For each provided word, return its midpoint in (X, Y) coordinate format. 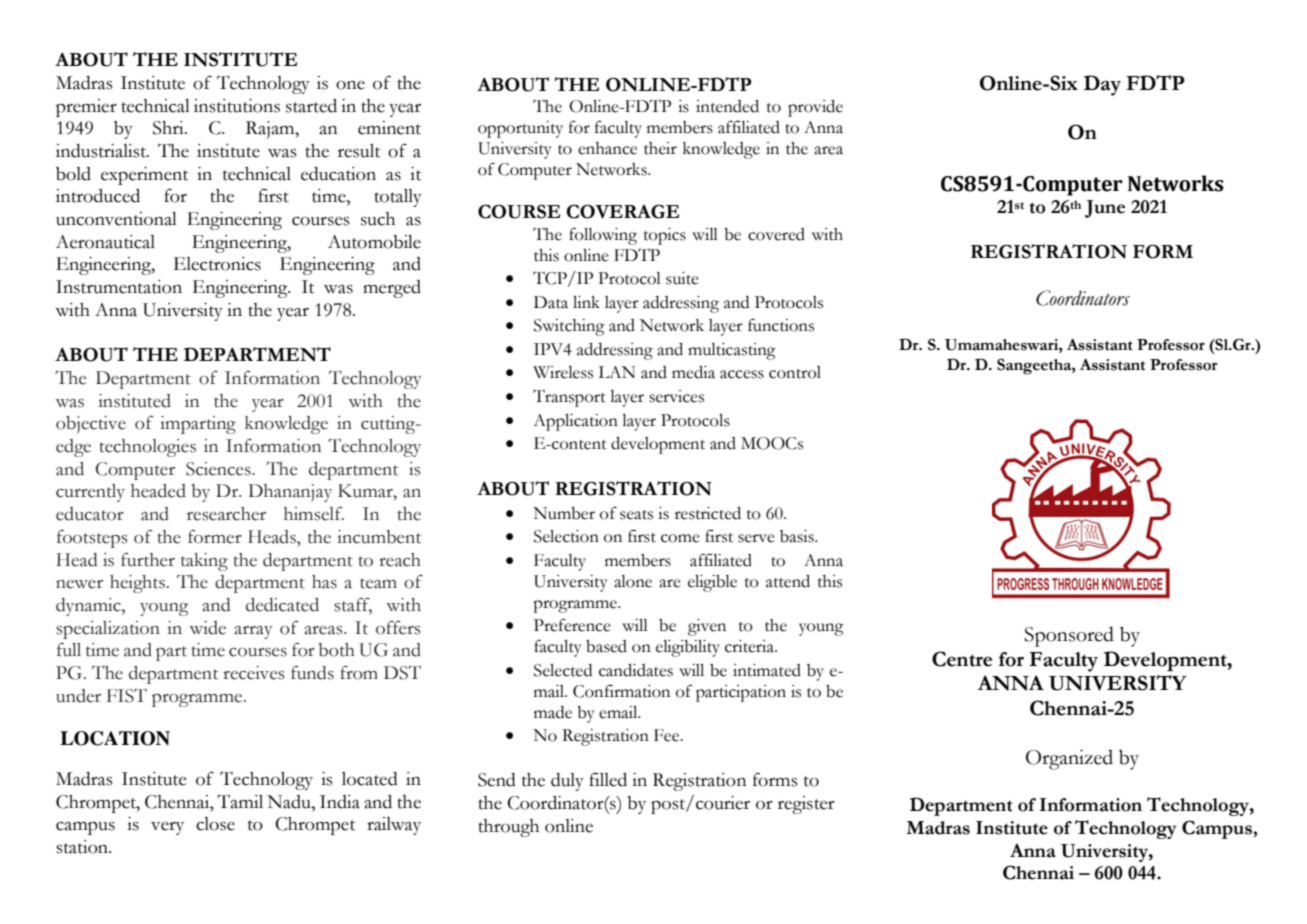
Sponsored (1069, 636)
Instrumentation (119, 287)
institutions (237, 106)
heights (137, 584)
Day (1102, 85)
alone (633, 581)
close (215, 824)
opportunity (520, 129)
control (795, 372)
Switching (569, 327)
